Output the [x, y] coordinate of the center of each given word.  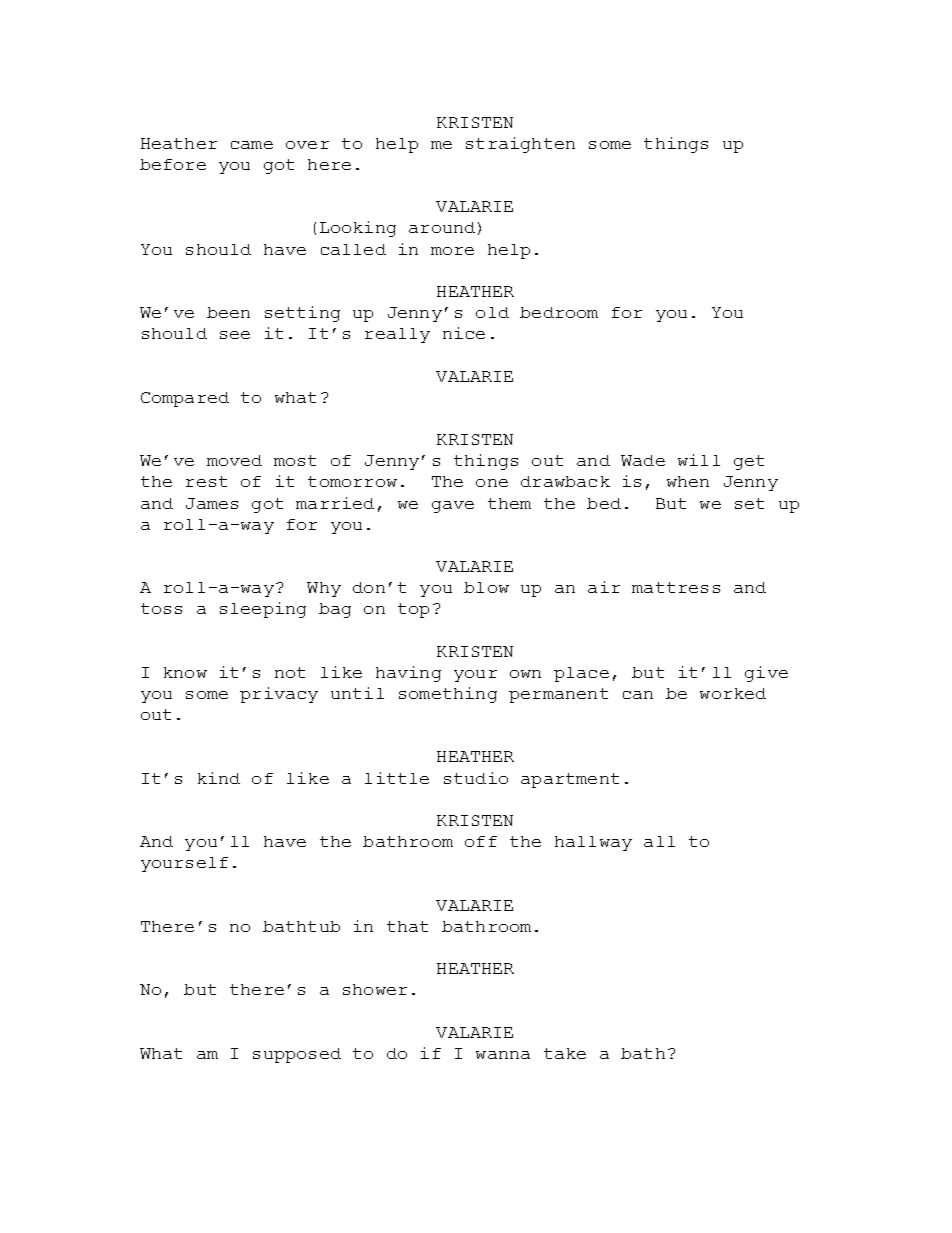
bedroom [559, 312]
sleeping [263, 610]
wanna [503, 1055]
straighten [520, 145]
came [252, 145]
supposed [297, 1055]
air [604, 587]
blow [486, 587]
